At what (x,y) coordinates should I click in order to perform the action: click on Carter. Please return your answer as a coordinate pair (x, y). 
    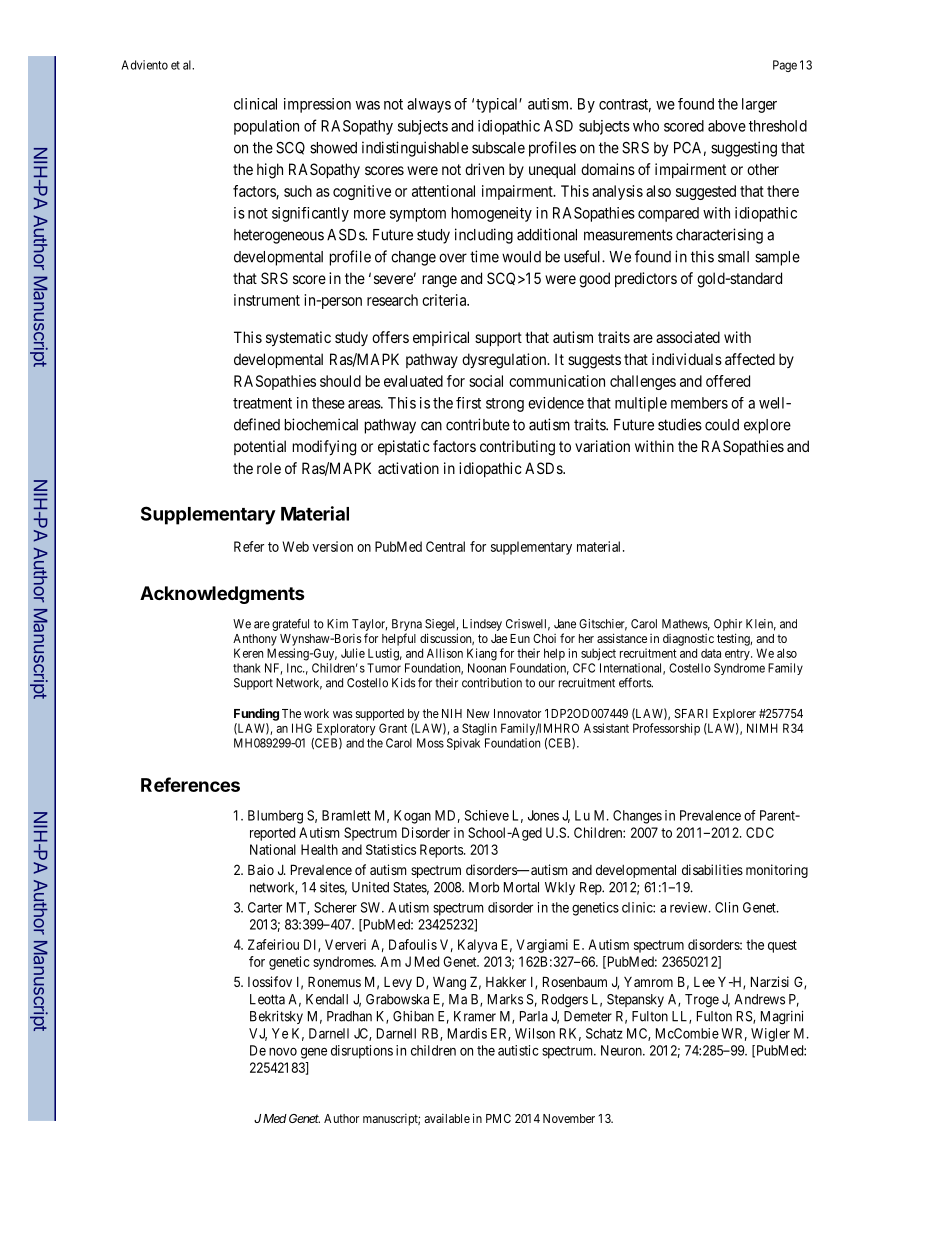
    Looking at the image, I should click on (265, 907).
